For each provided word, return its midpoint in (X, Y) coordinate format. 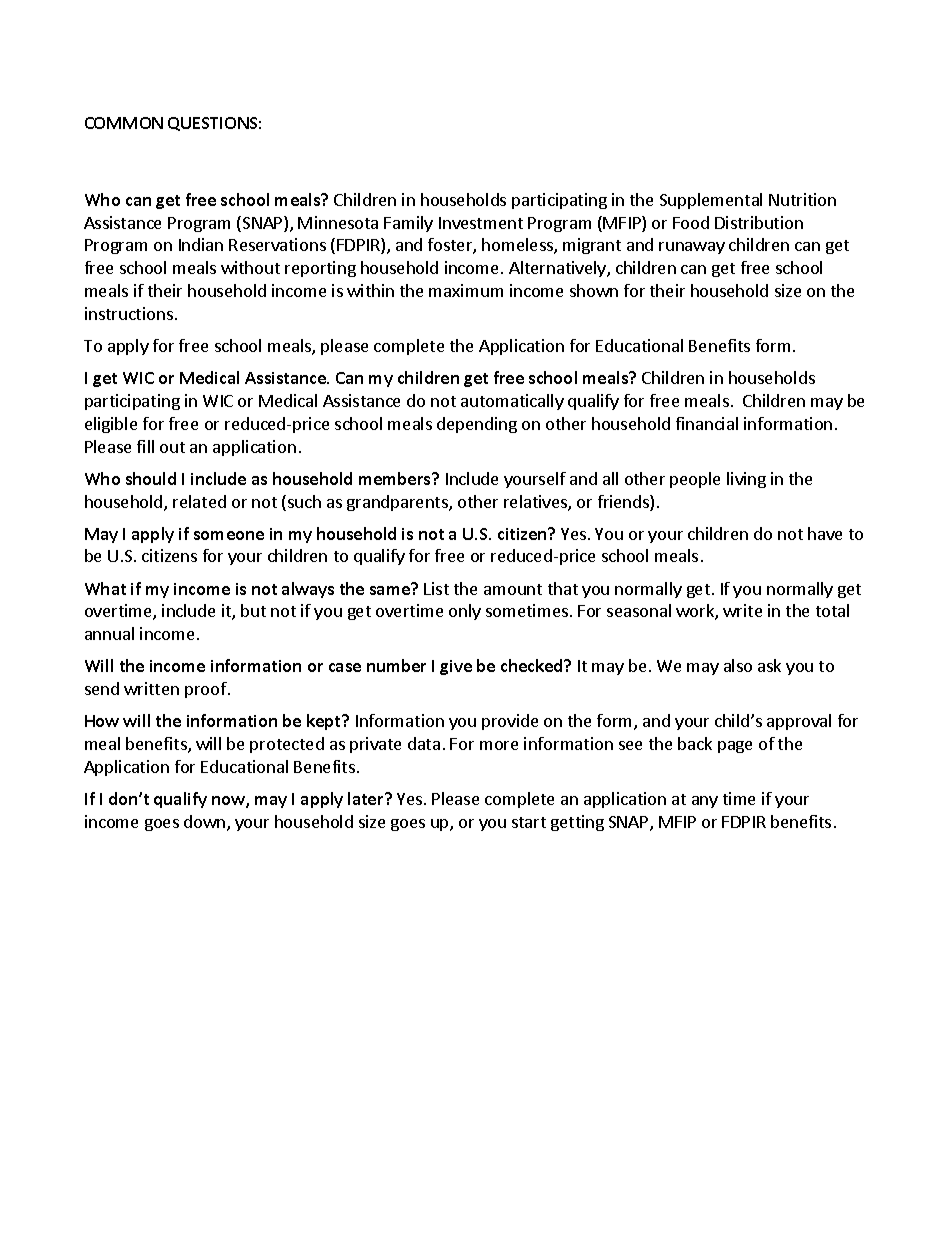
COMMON (124, 123)
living (746, 480)
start (529, 822)
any (705, 802)
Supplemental (711, 201)
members (396, 478)
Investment (481, 223)
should (151, 478)
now (229, 802)
